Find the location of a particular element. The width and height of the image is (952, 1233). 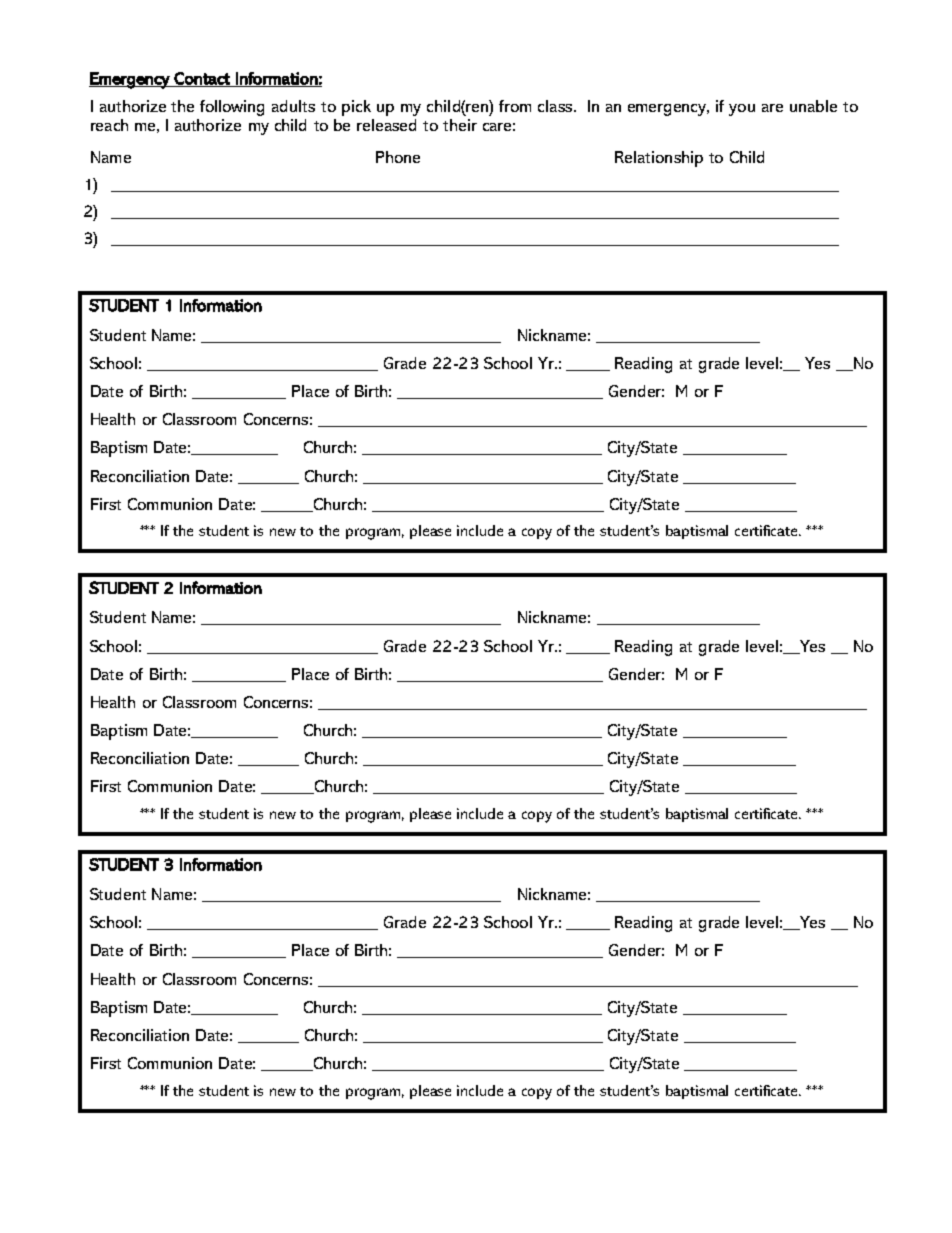

from is located at coordinates (515, 106).
